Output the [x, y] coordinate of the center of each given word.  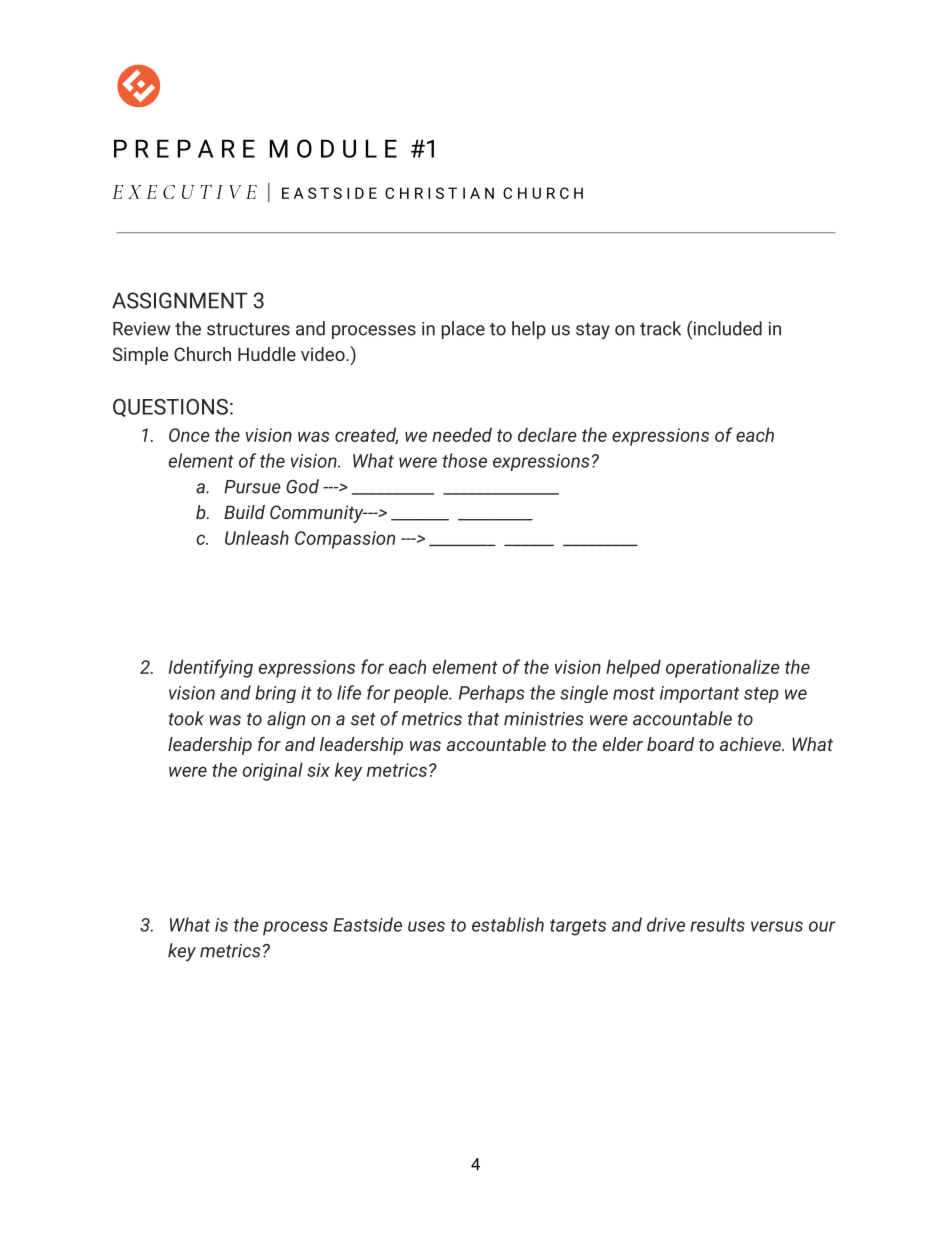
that [483, 718]
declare [547, 434]
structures [248, 329]
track [660, 328]
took [186, 718]
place [463, 330]
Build [244, 512]
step [761, 695]
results [717, 924]
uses [426, 926]
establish [508, 924]
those [464, 460]
